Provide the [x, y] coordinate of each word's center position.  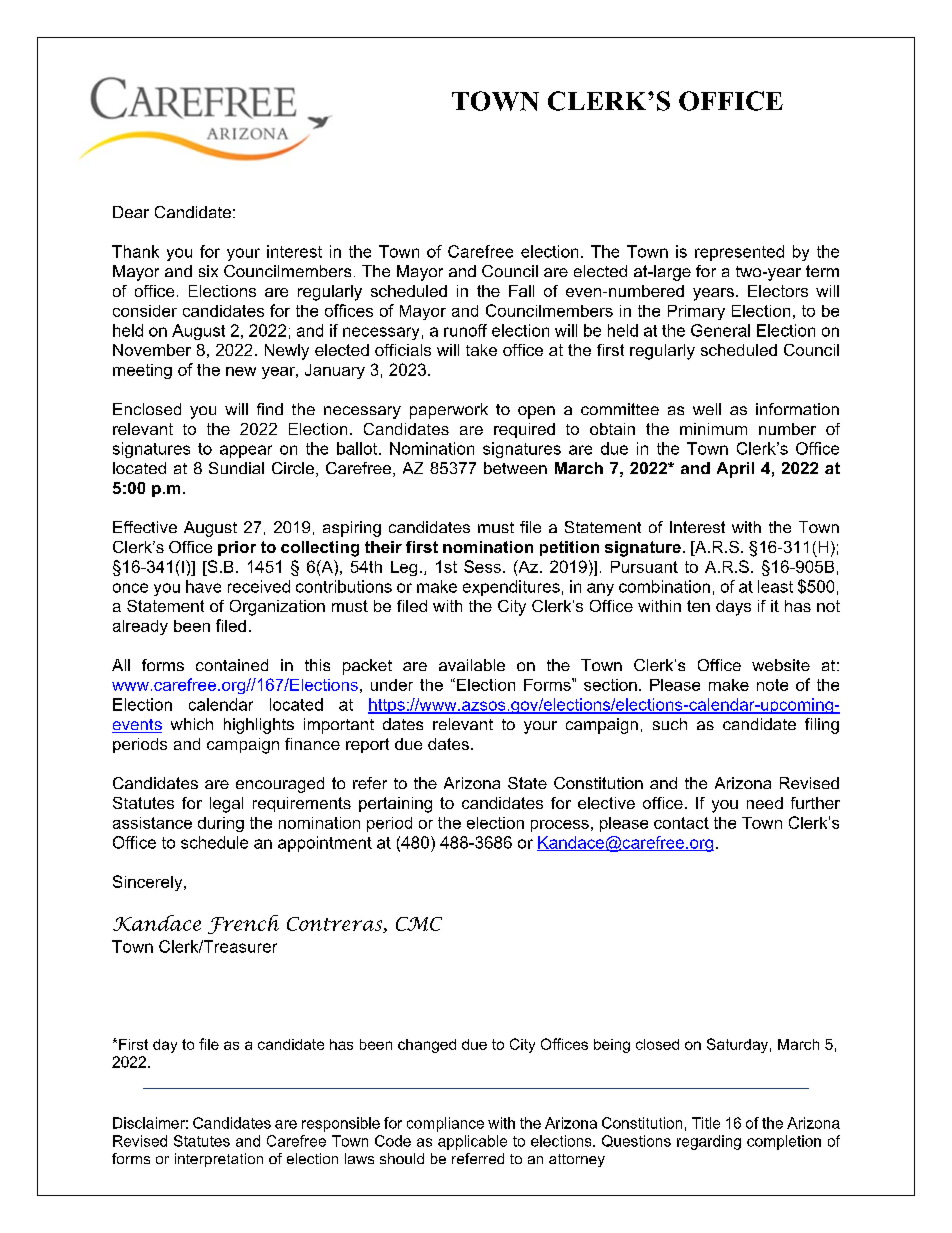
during [221, 824]
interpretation [219, 1160]
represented [739, 253]
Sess [482, 566]
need [765, 803]
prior [237, 548]
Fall [521, 291]
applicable [472, 1142]
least [775, 586]
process [560, 826]
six [208, 271]
